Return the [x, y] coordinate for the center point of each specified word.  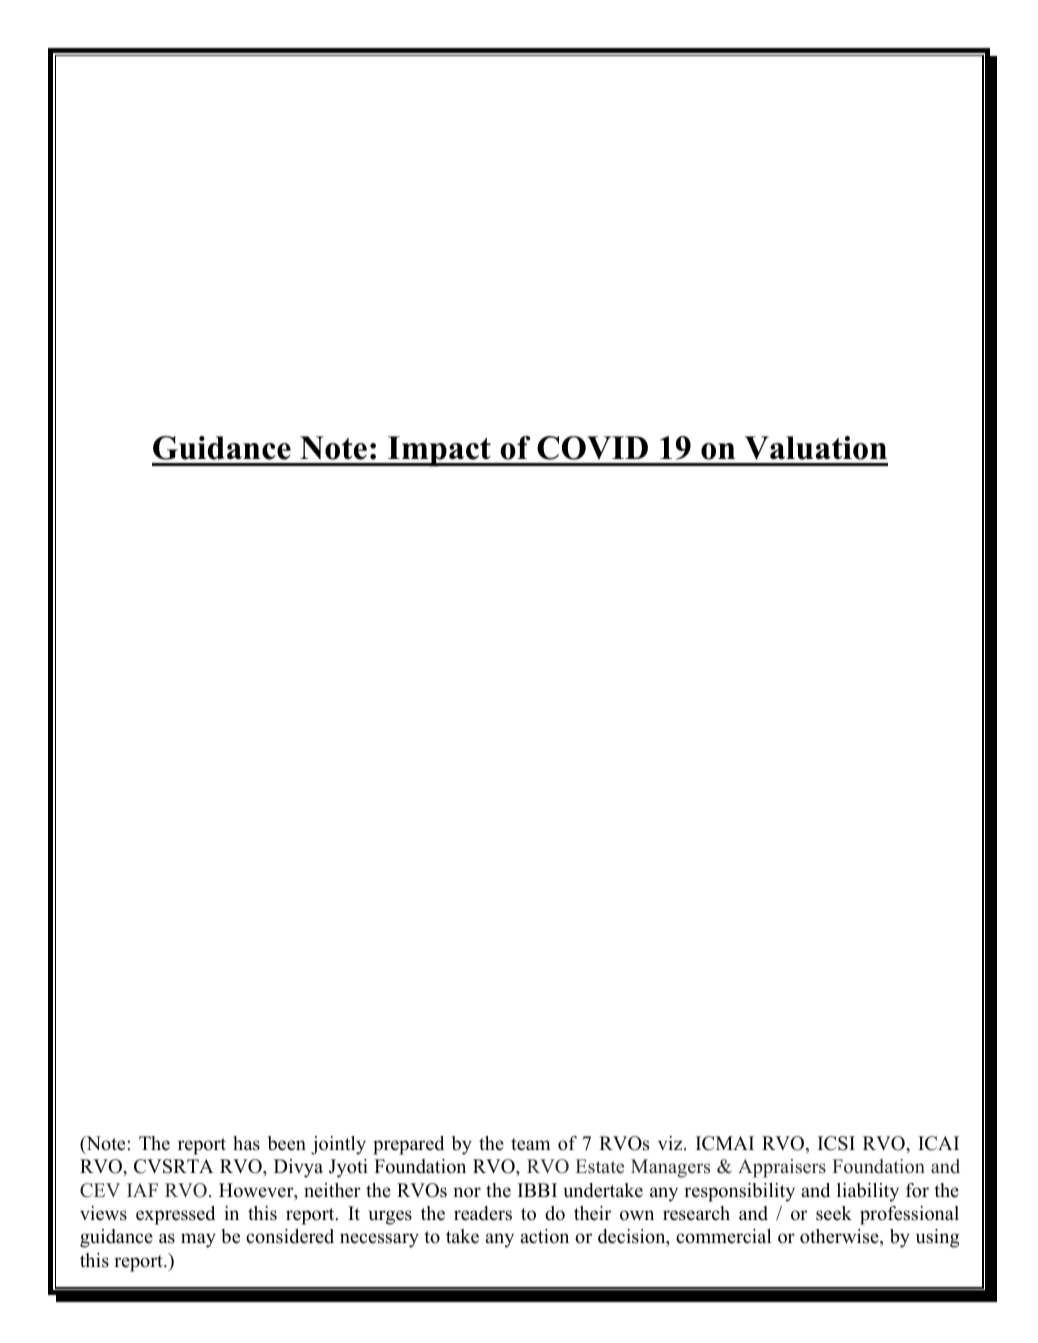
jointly [338, 1145]
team [530, 1144]
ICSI [836, 1143]
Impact [439, 451]
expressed [175, 1215]
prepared [408, 1145]
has [246, 1143]
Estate [599, 1166]
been [287, 1143]
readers [483, 1213]
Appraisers [782, 1168]
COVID [592, 448]
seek [834, 1213]
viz [671, 1143]
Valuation [816, 448]
